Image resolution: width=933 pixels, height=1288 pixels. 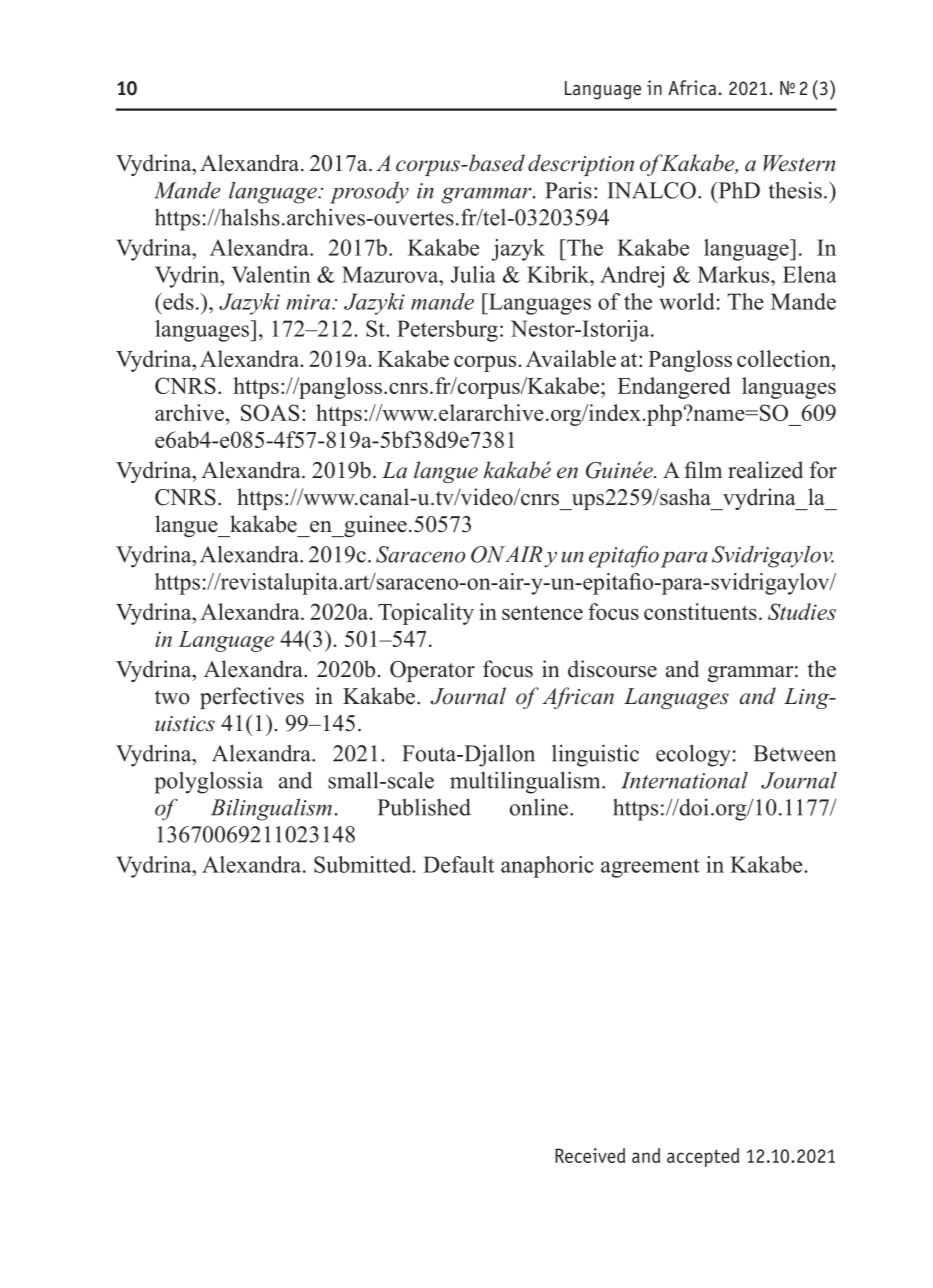 What do you see at coordinates (172, 697) in the screenshot?
I see `two` at bounding box center [172, 697].
